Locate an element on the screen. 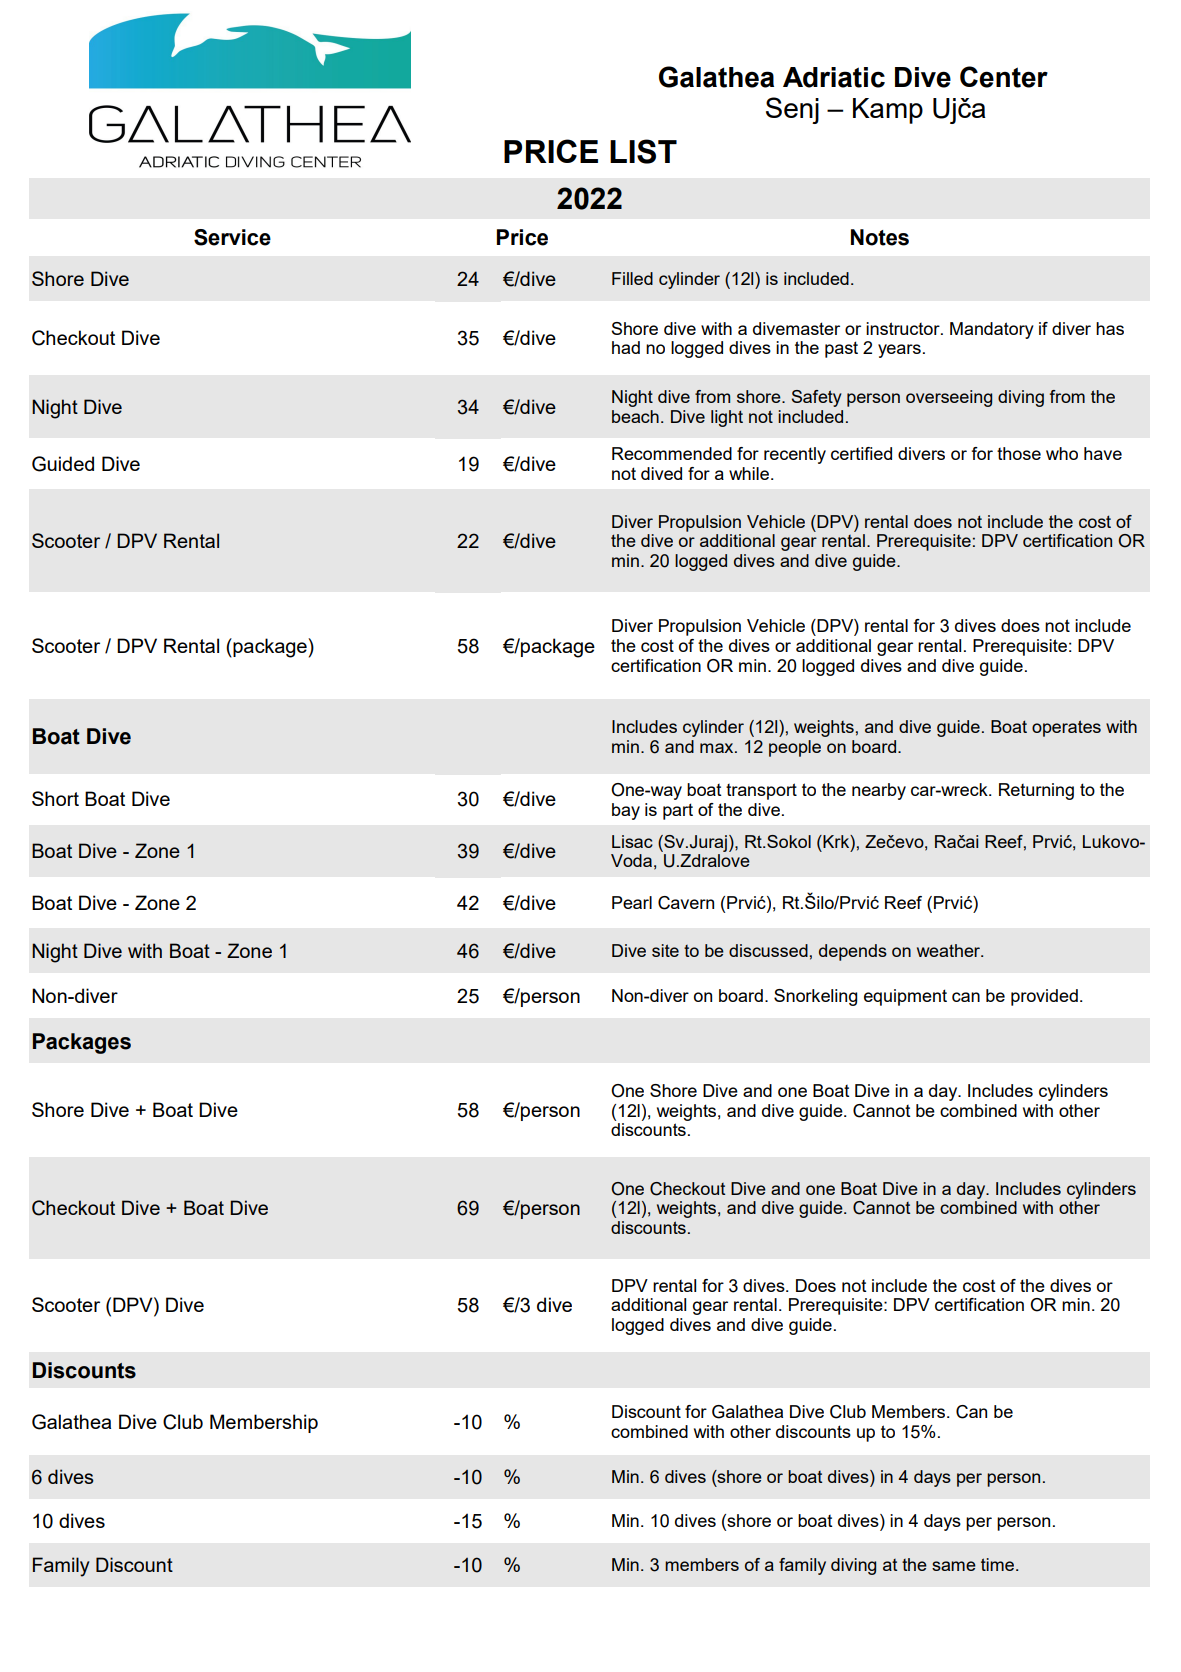 This screenshot has height=1672, width=1181. Pearl is located at coordinates (632, 902).
